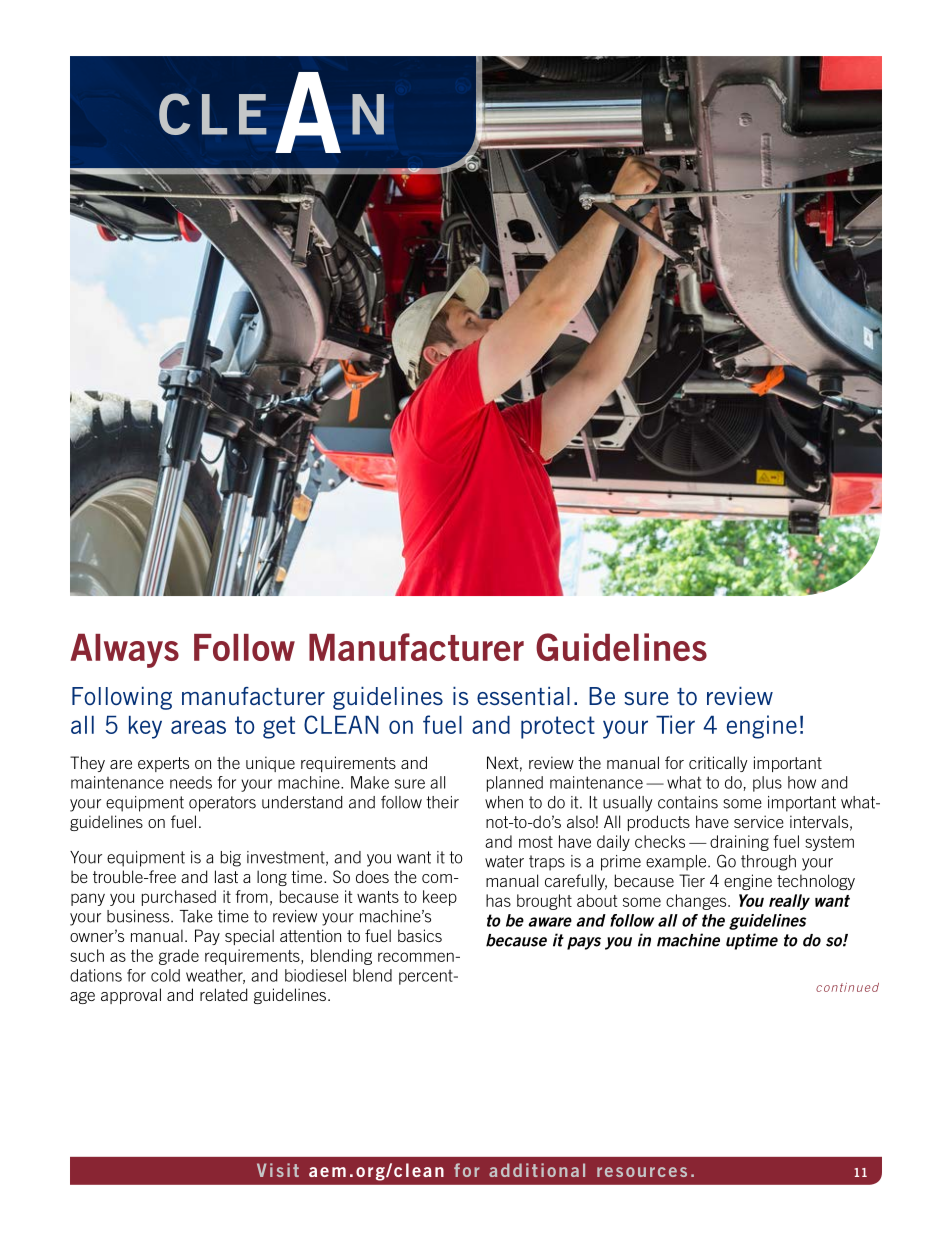 This screenshot has height=1233, width=952. What do you see at coordinates (278, 1170) in the screenshot?
I see `Visit` at bounding box center [278, 1170].
